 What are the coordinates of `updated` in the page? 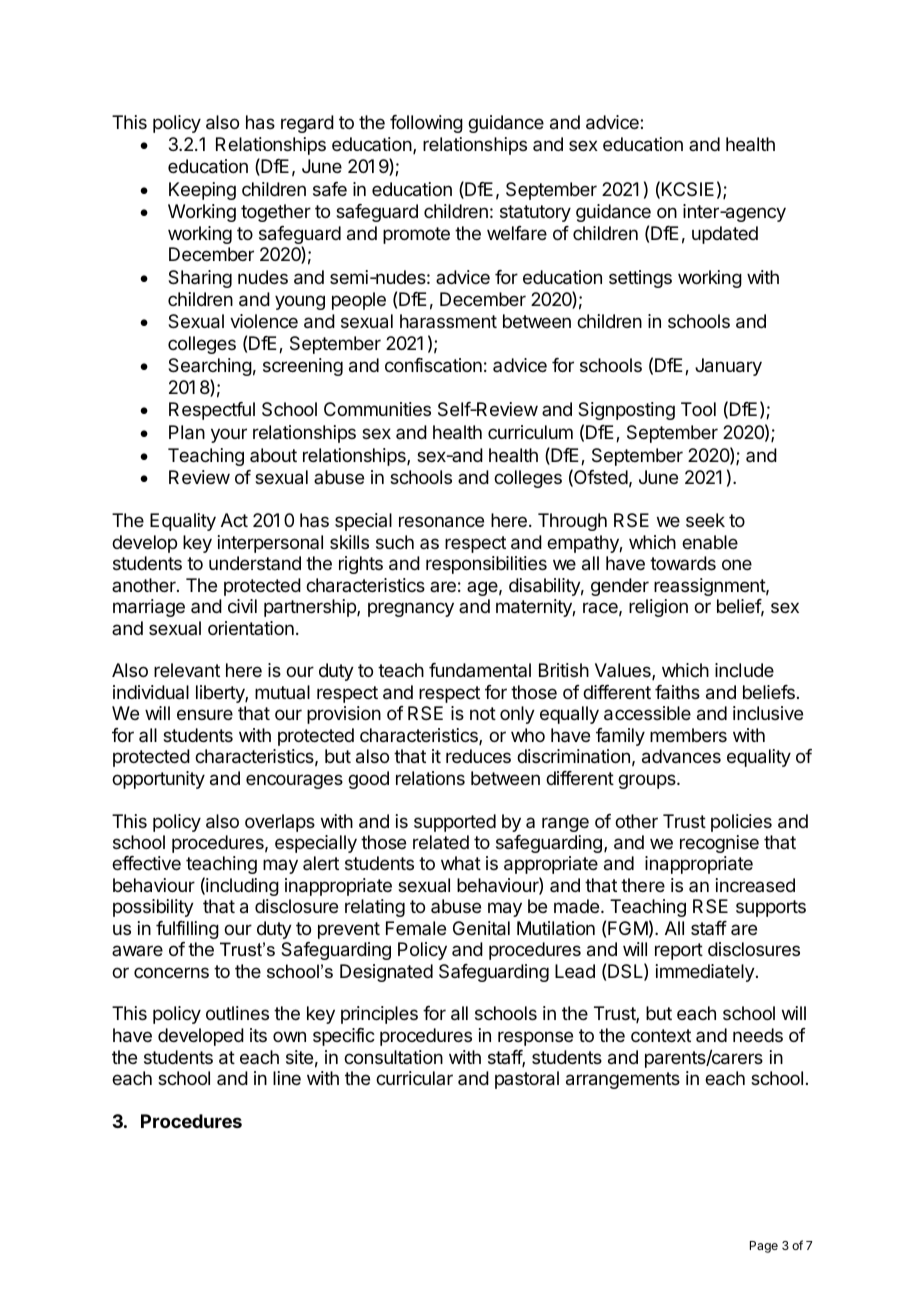 It's located at (725, 235).
